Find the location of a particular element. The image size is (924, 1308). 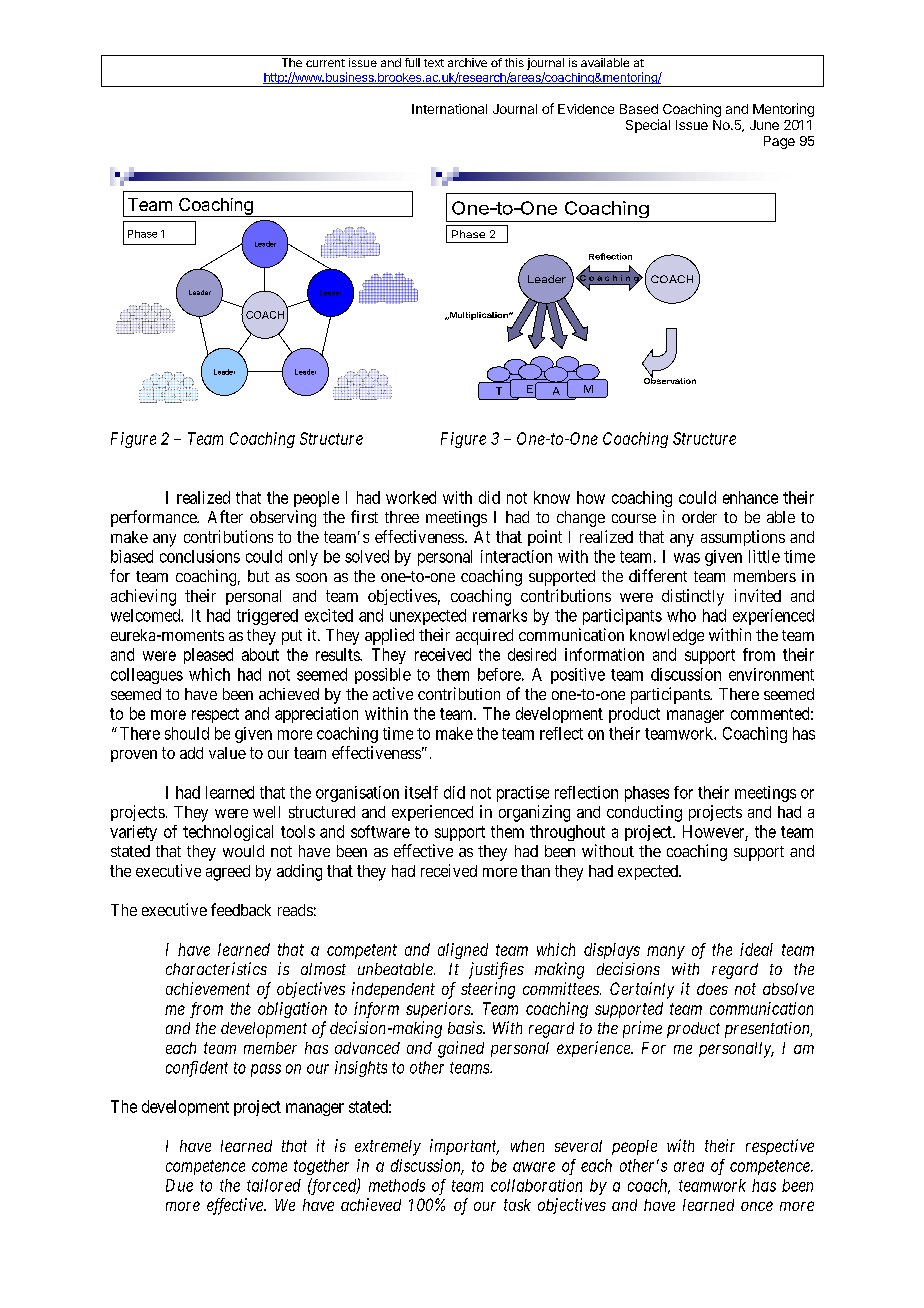

June is located at coordinates (764, 125).
